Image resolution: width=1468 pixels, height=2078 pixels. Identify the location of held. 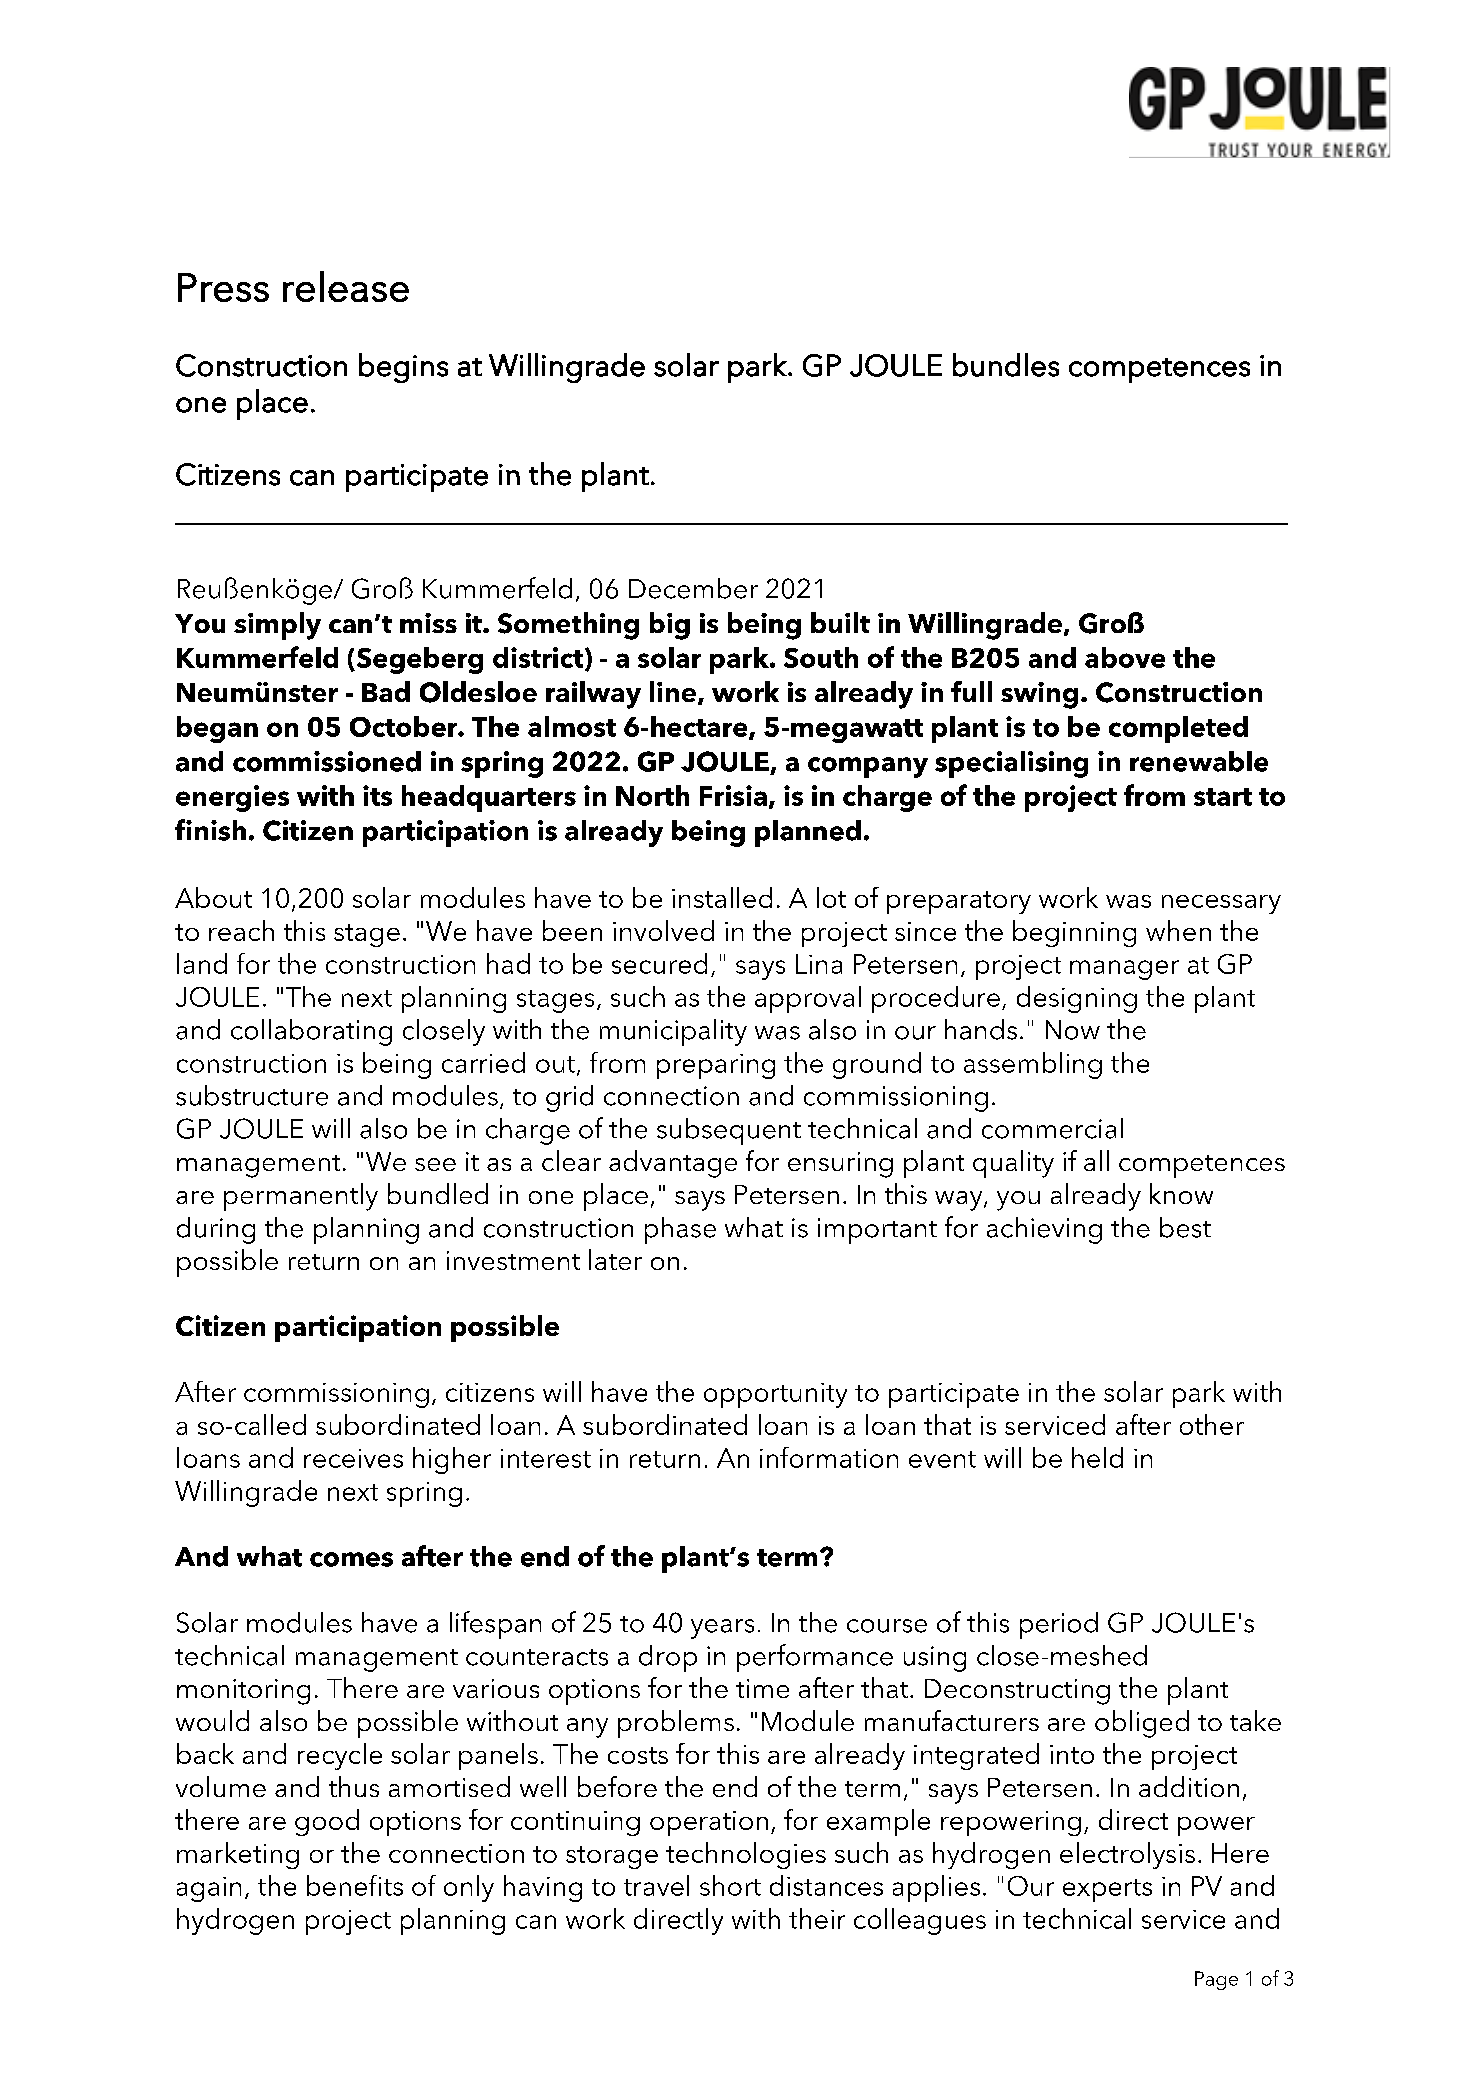
(1097, 1457).
